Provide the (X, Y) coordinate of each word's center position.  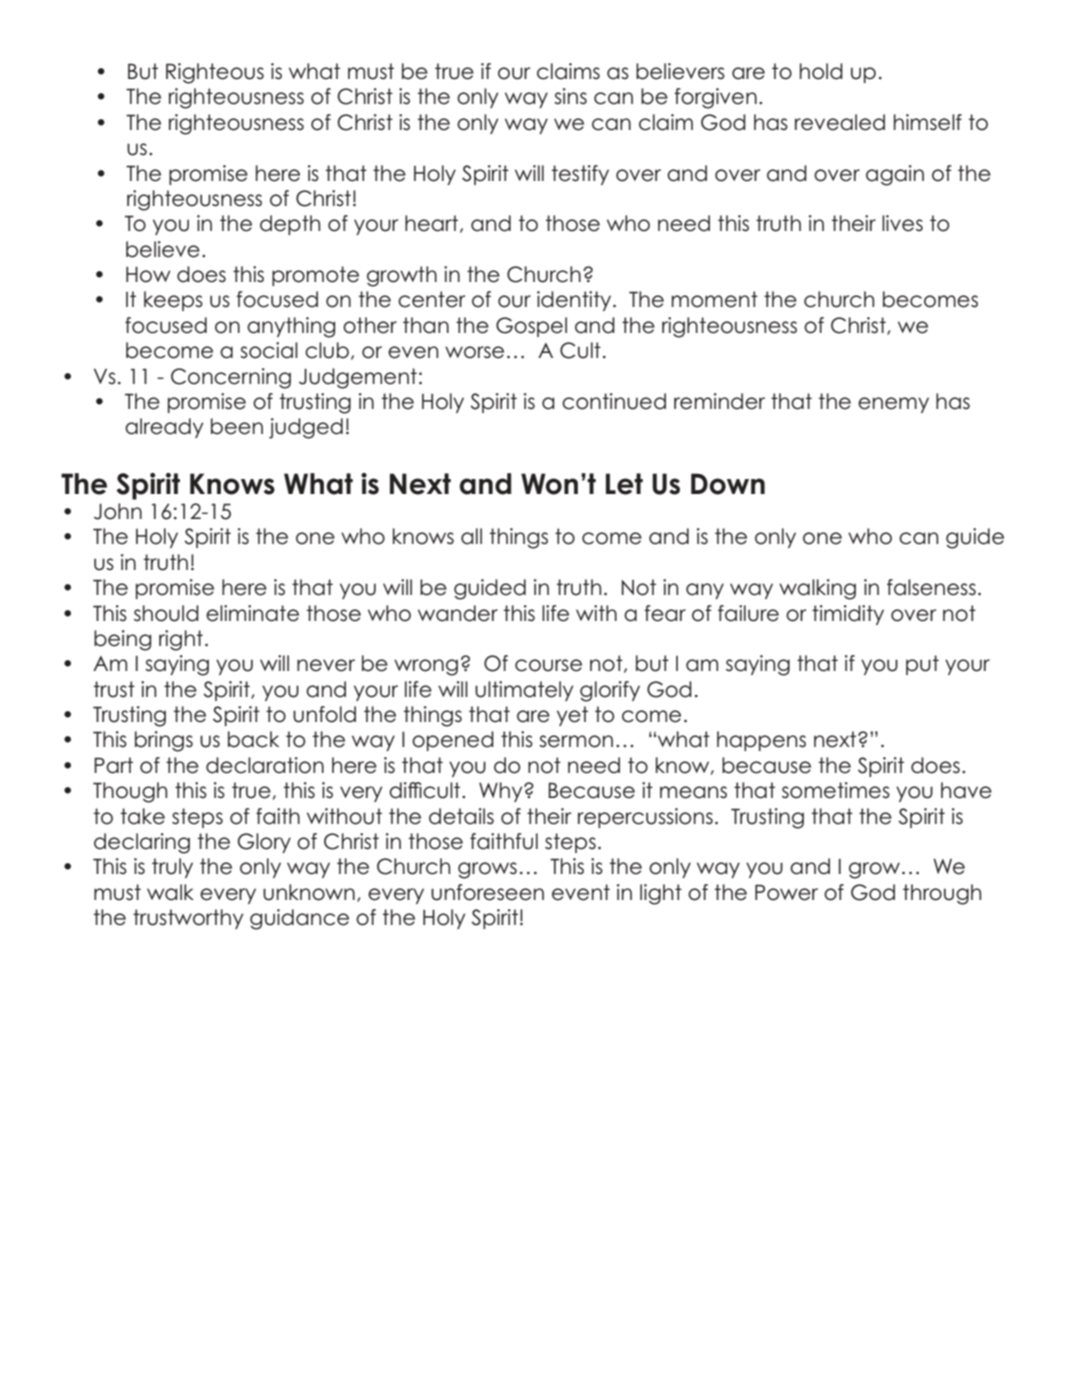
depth (290, 225)
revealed (840, 122)
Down (728, 484)
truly (172, 868)
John (118, 511)
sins (570, 96)
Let (624, 484)
